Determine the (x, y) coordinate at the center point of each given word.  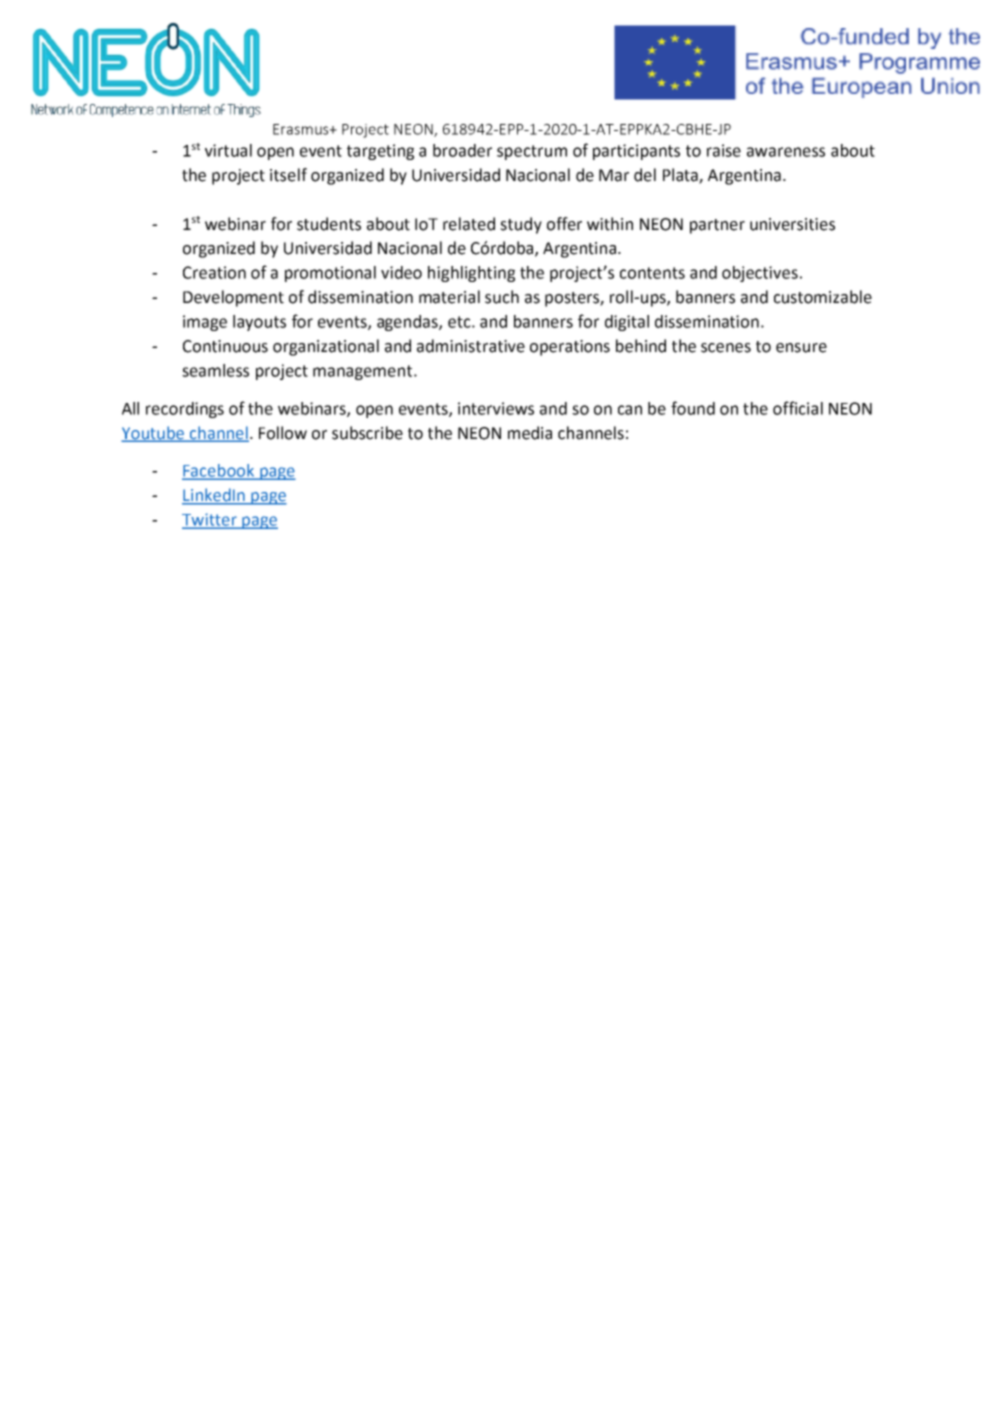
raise (724, 150)
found (693, 408)
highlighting (471, 274)
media (530, 433)
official (798, 408)
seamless (215, 370)
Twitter (210, 520)
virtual (228, 150)
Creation (214, 272)
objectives (760, 274)
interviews (496, 408)
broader (462, 150)
